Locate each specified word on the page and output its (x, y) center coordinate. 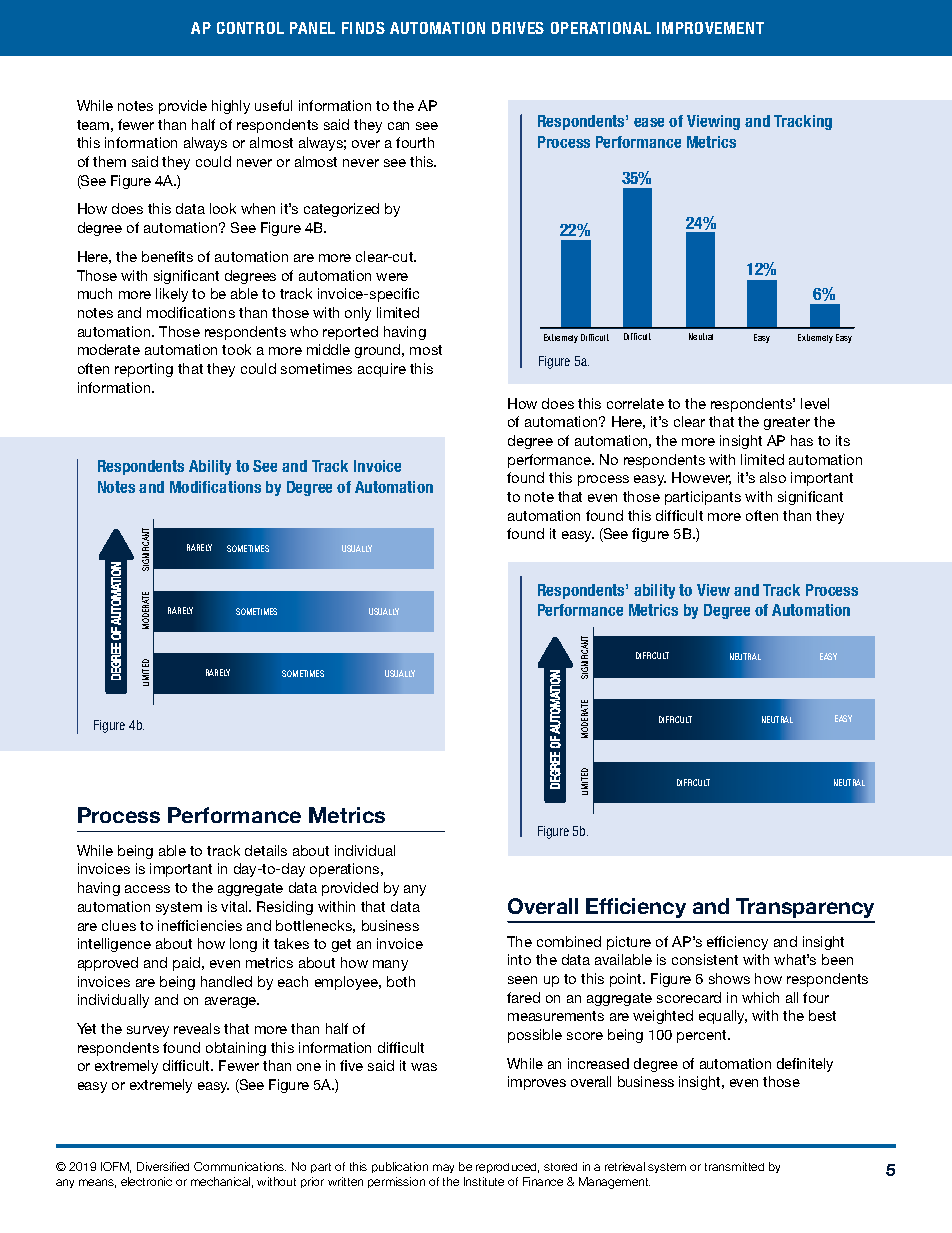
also (773, 477)
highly (231, 107)
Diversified (163, 1166)
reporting (144, 370)
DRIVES (518, 28)
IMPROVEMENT (710, 28)
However (701, 478)
